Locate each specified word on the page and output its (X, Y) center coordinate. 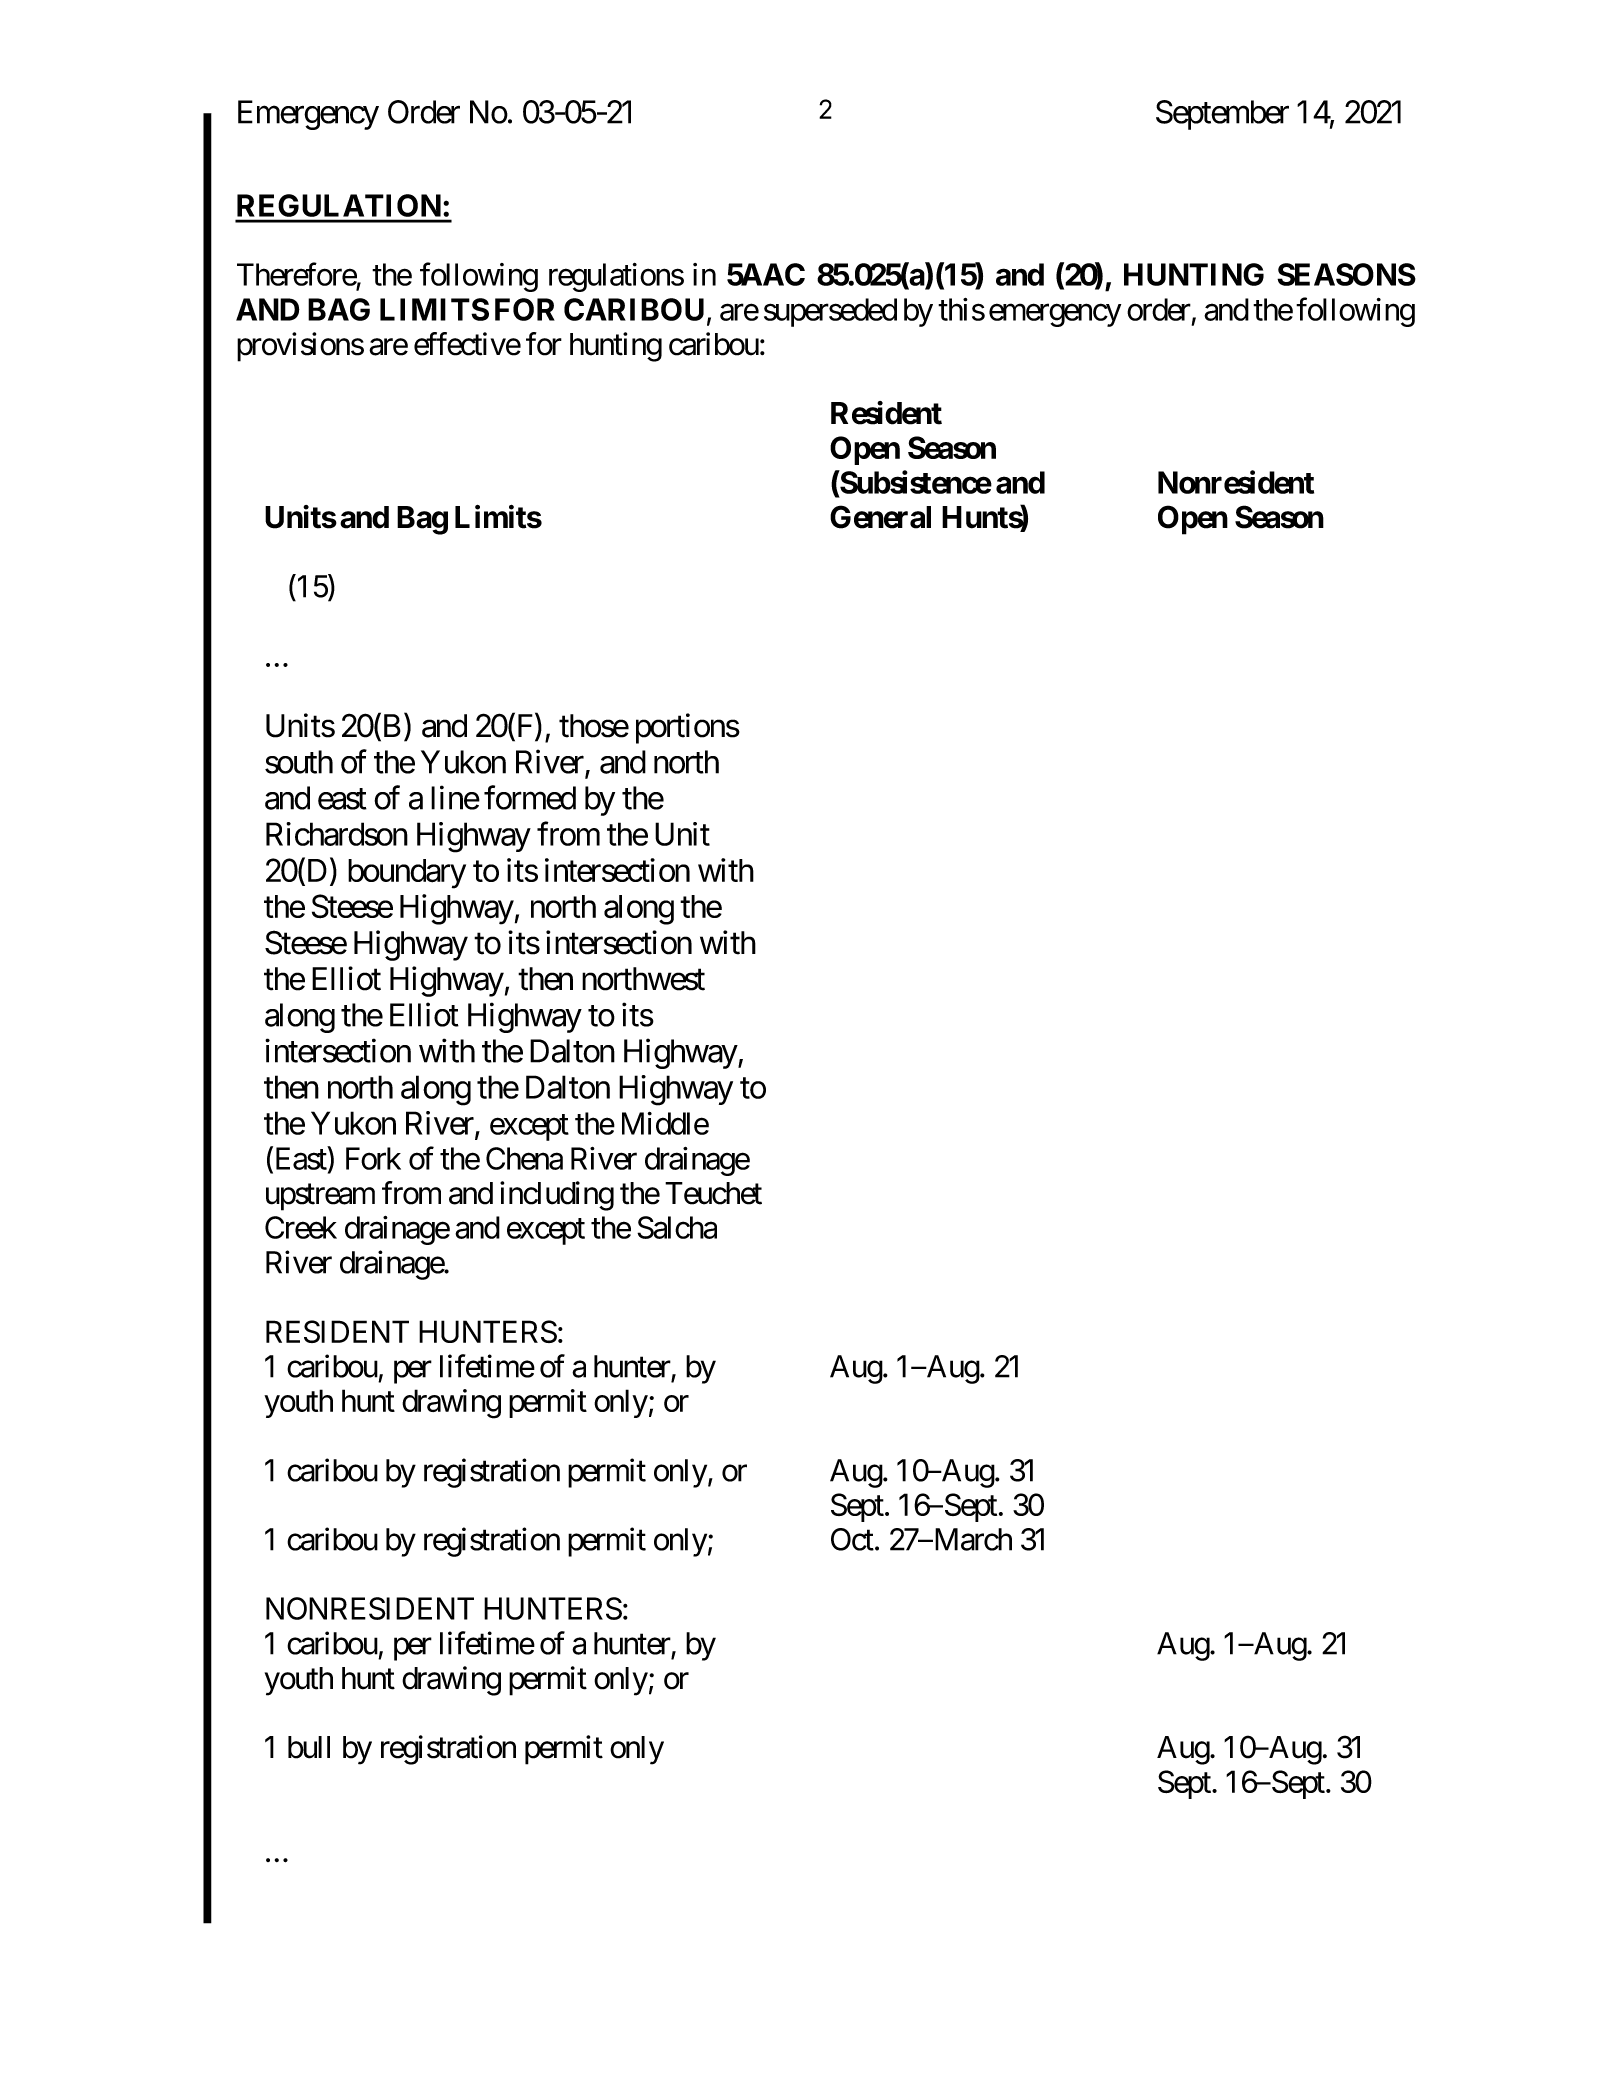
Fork (373, 1158)
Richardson (337, 834)
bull (309, 1747)
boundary (407, 874)
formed (530, 798)
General (880, 517)
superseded (830, 312)
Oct (852, 1539)
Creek (301, 1227)
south (299, 762)
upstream (320, 1197)
